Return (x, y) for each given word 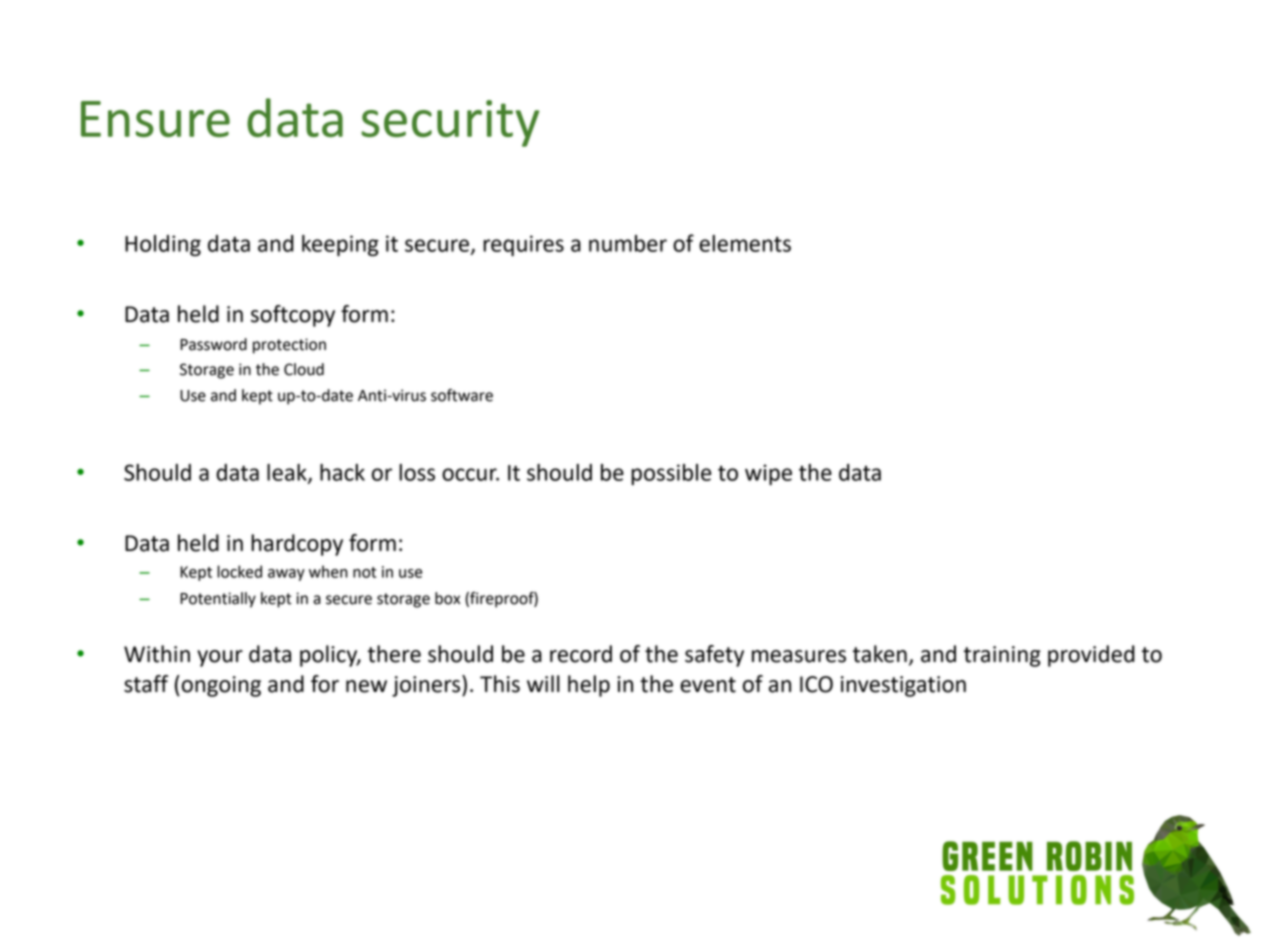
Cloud (304, 369)
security (450, 123)
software (462, 395)
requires (523, 245)
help (589, 686)
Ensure (155, 119)
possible (671, 474)
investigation (903, 686)
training (1002, 656)
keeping (340, 245)
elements (745, 243)
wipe (768, 474)
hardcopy (297, 545)
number (628, 243)
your (220, 658)
